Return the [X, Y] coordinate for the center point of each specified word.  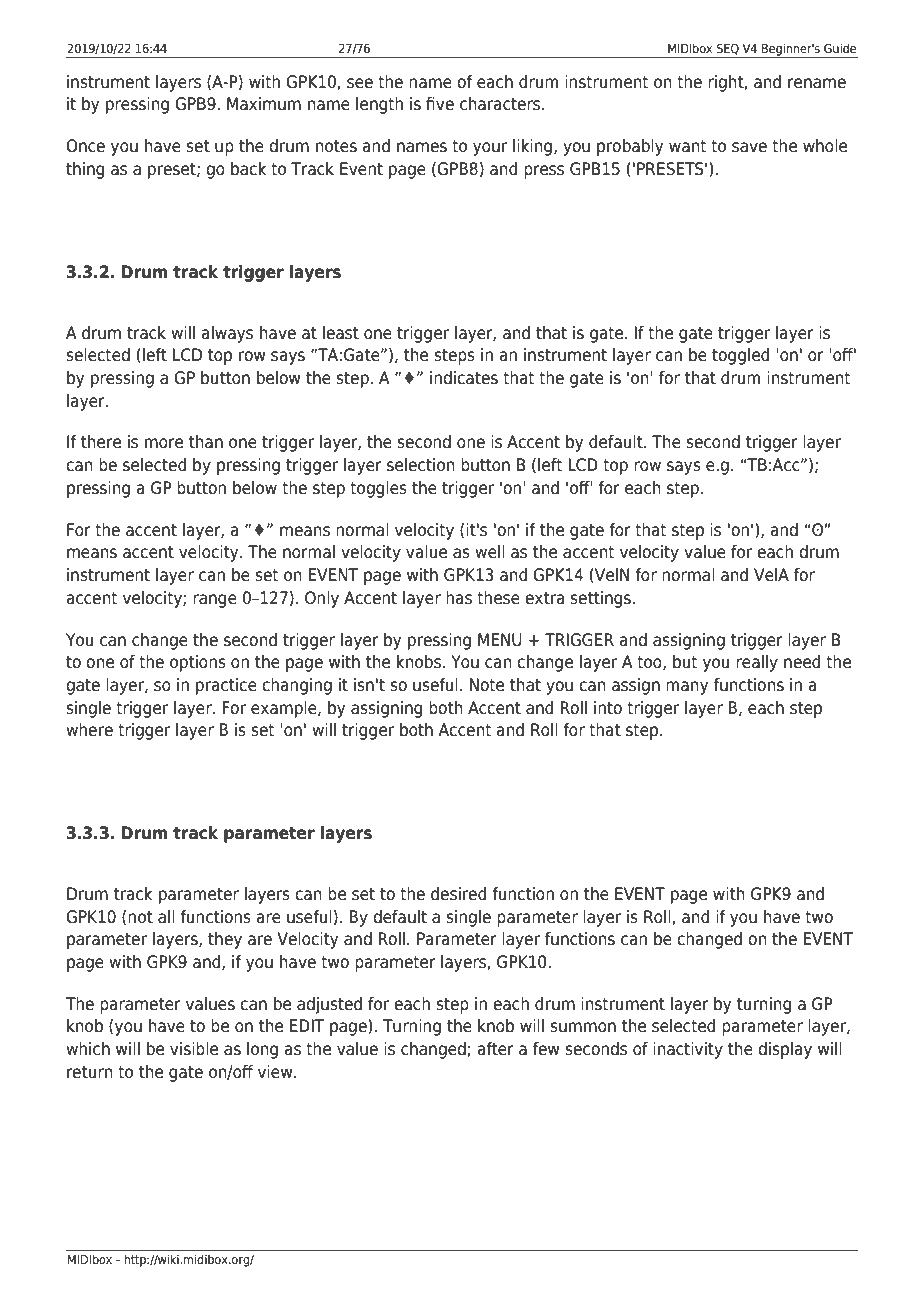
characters [501, 104]
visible [194, 1049]
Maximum [264, 104]
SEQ [728, 49]
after [496, 1049]
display [785, 1050]
